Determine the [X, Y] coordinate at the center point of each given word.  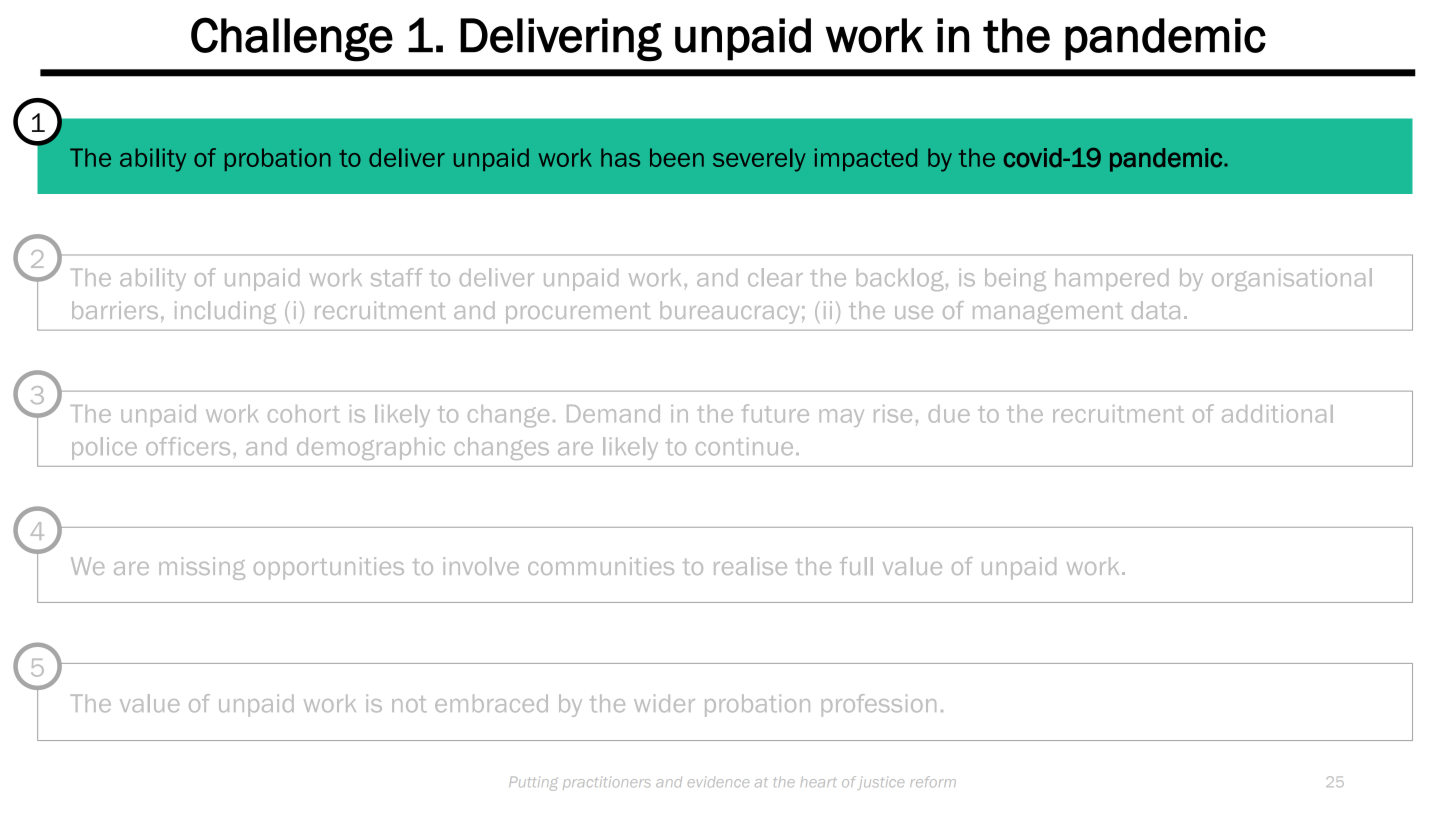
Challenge [292, 39]
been [677, 157]
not [409, 704]
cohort [304, 414]
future [775, 413]
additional [1277, 414]
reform [933, 781]
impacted [866, 159]
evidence [718, 782]
